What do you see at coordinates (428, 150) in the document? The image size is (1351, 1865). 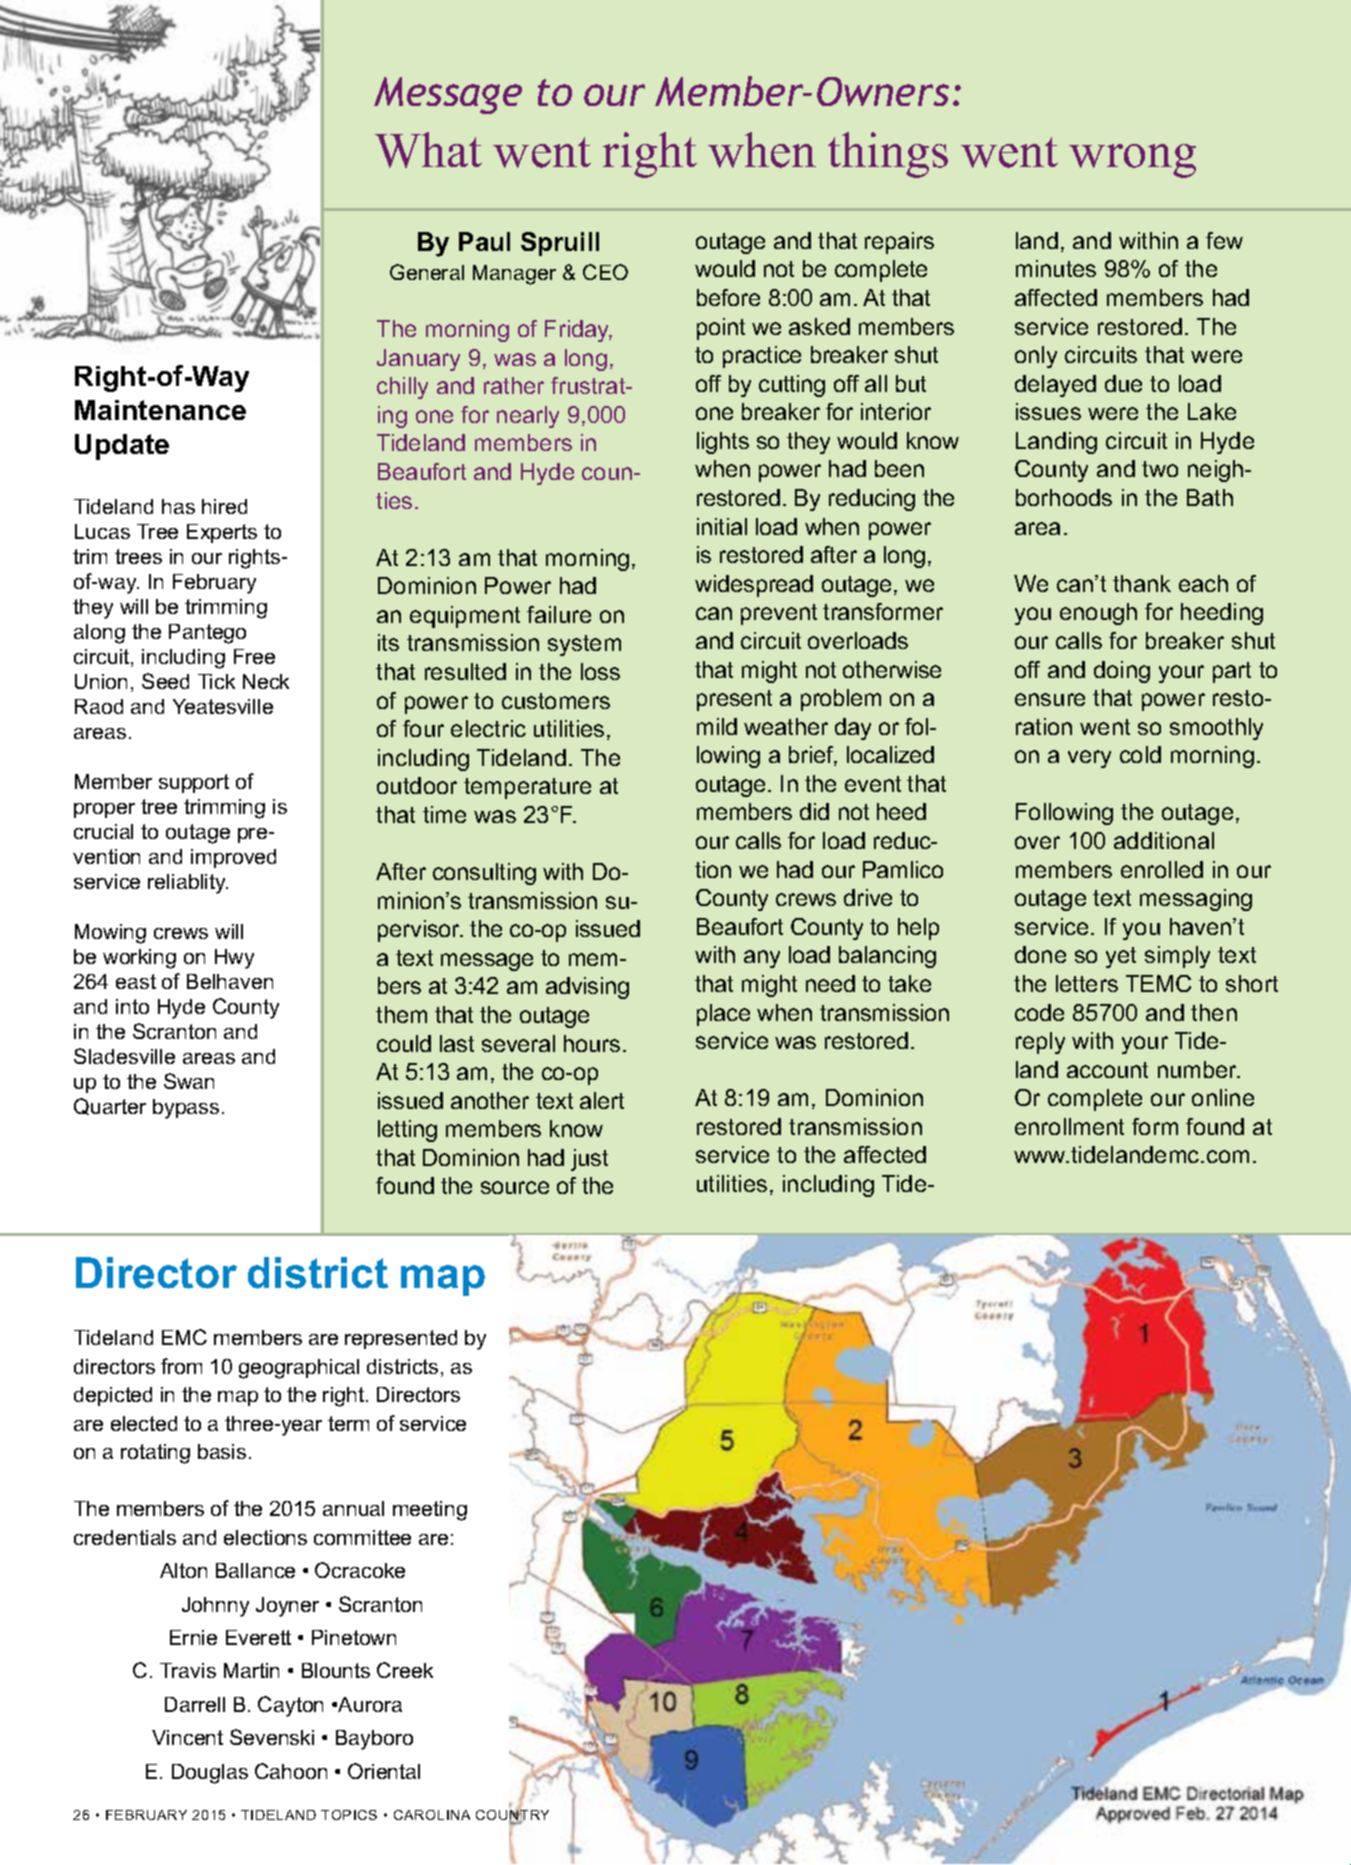 I see `What` at bounding box center [428, 150].
